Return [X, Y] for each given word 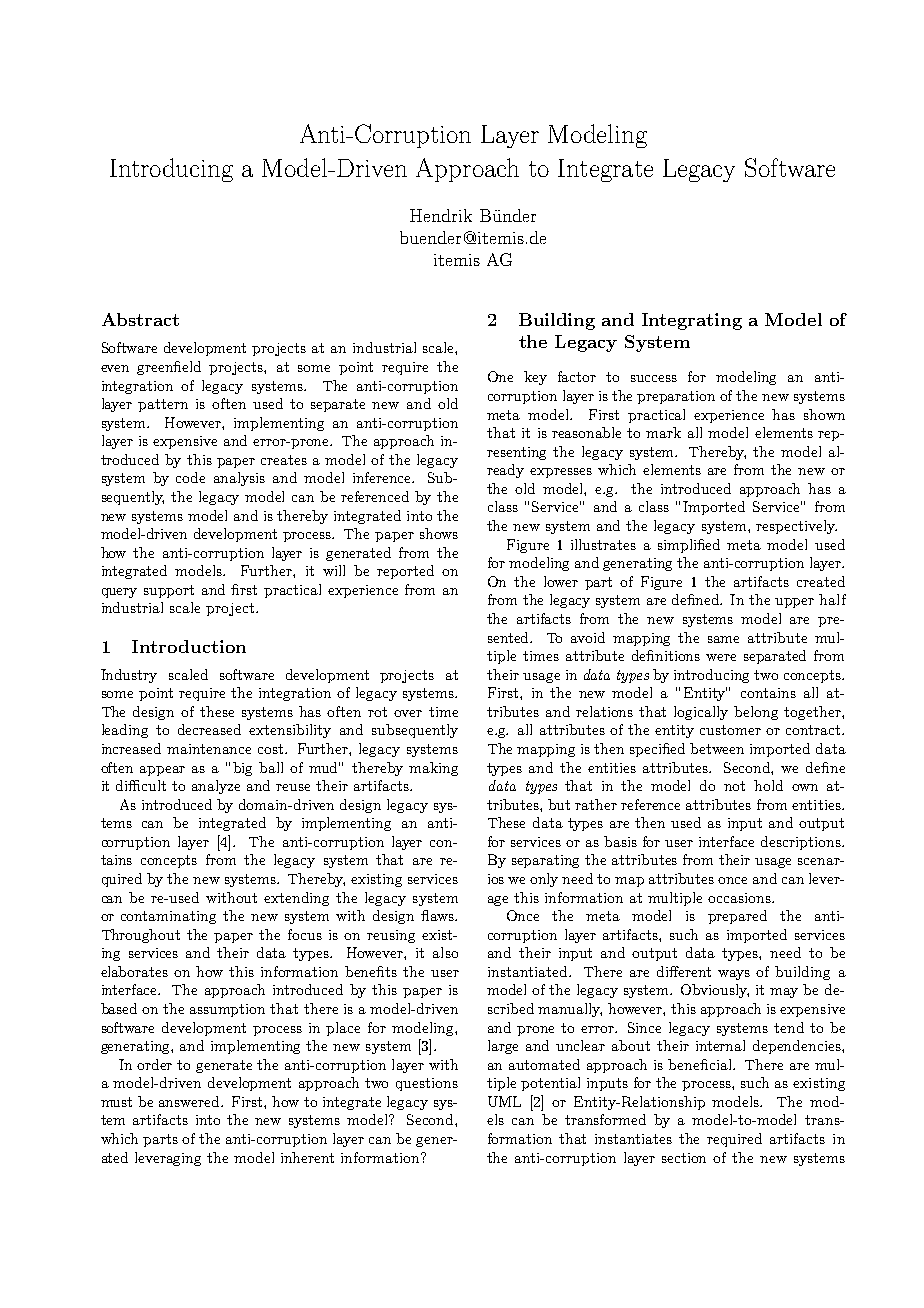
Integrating [692, 321]
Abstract [140, 319]
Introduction [189, 646]
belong [756, 713]
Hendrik [441, 215]
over [408, 713]
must [116, 1102]
